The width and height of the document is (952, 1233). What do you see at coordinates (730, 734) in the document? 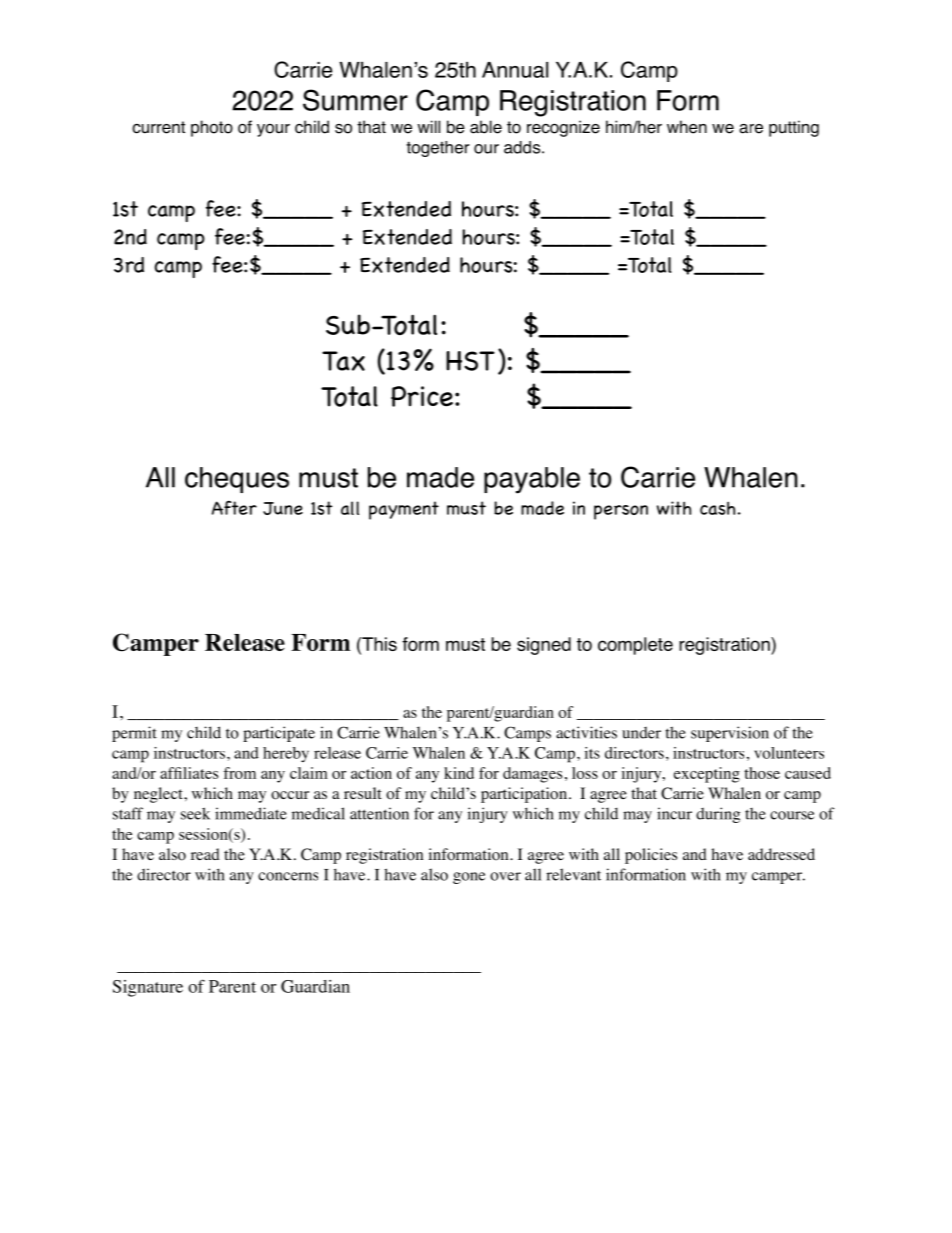
I see `supervision` at bounding box center [730, 734].
